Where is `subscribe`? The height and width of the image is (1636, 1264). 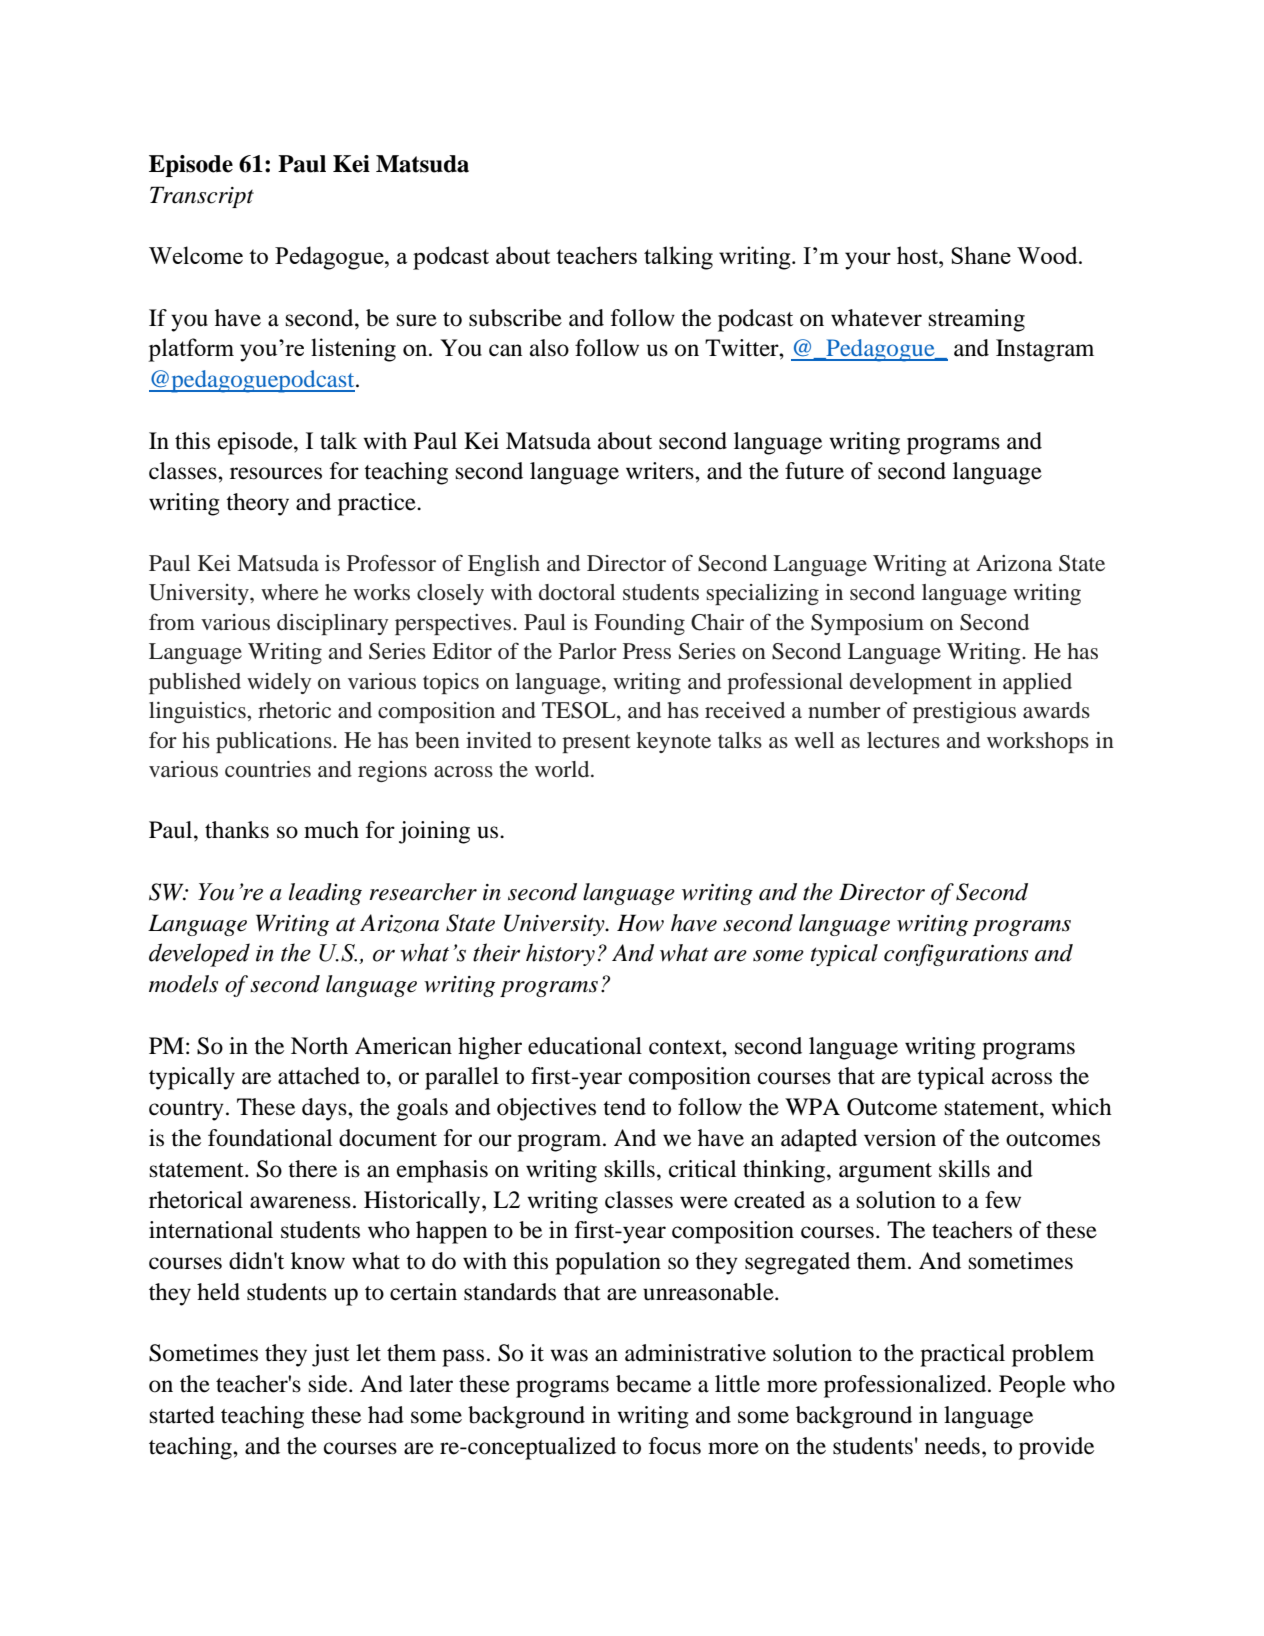
subscribe is located at coordinates (515, 318).
